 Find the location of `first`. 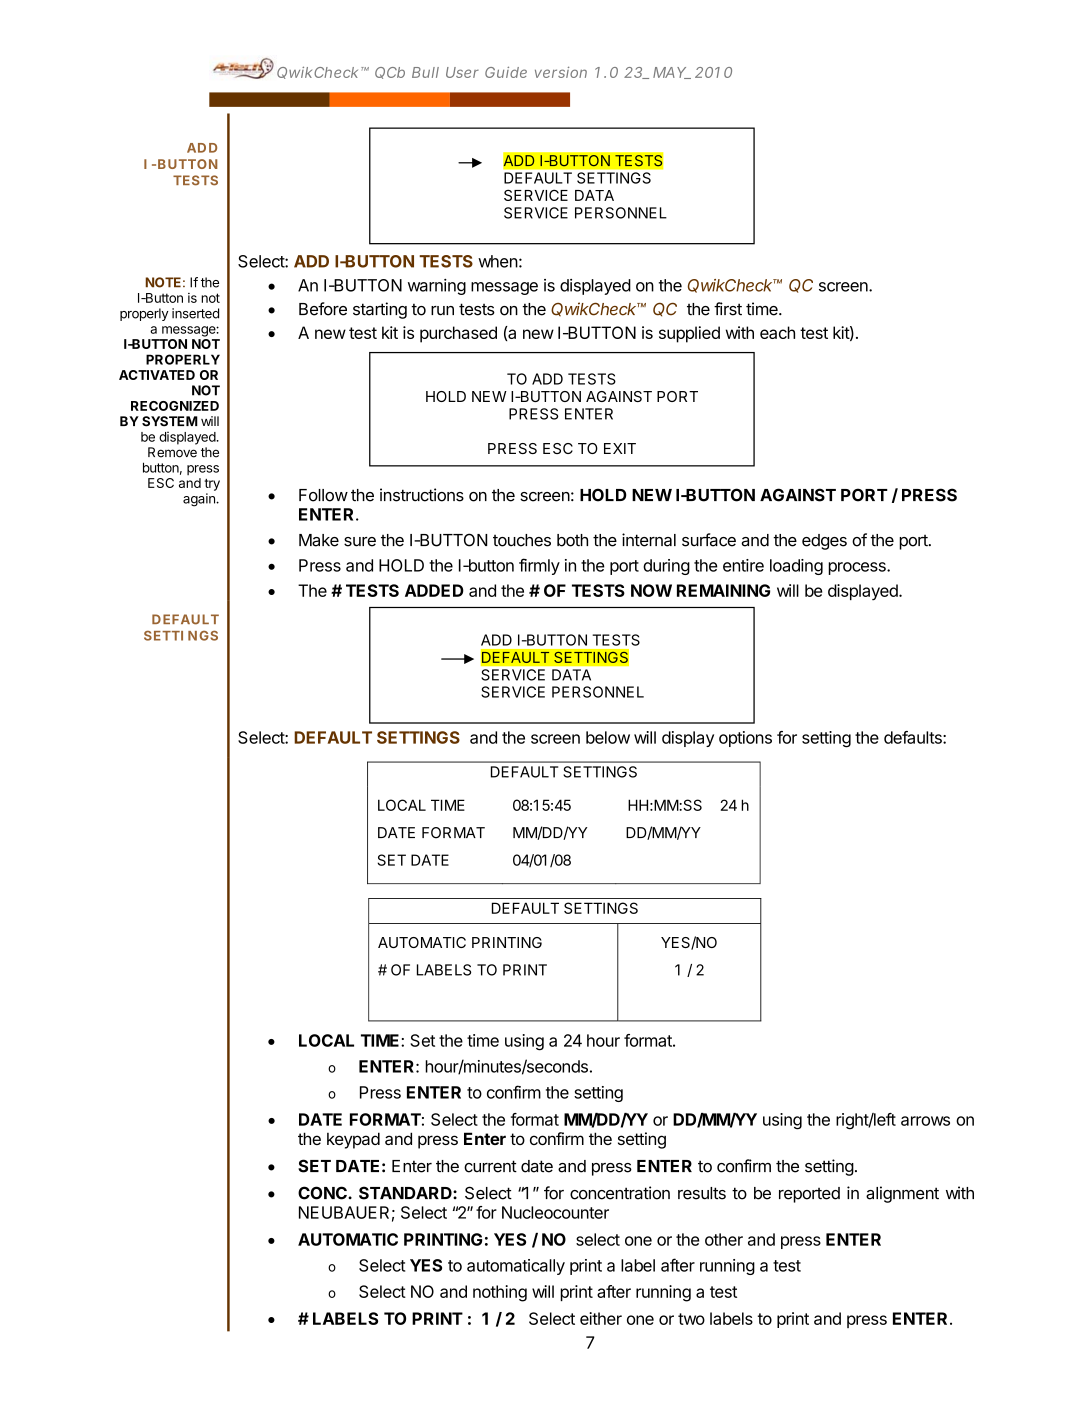

first is located at coordinates (728, 309).
